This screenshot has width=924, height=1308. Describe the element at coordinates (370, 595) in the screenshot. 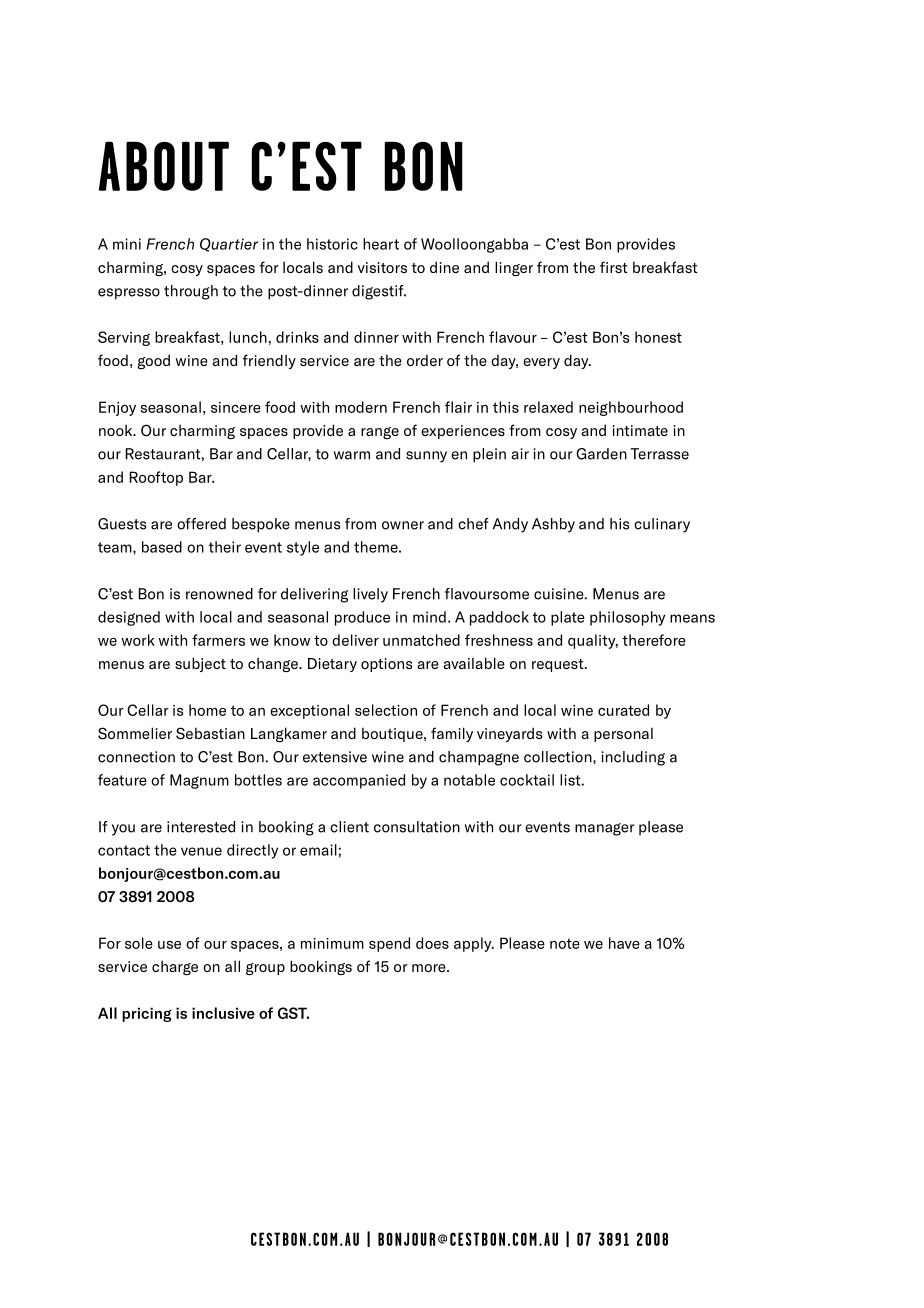

I see `lively` at that location.
